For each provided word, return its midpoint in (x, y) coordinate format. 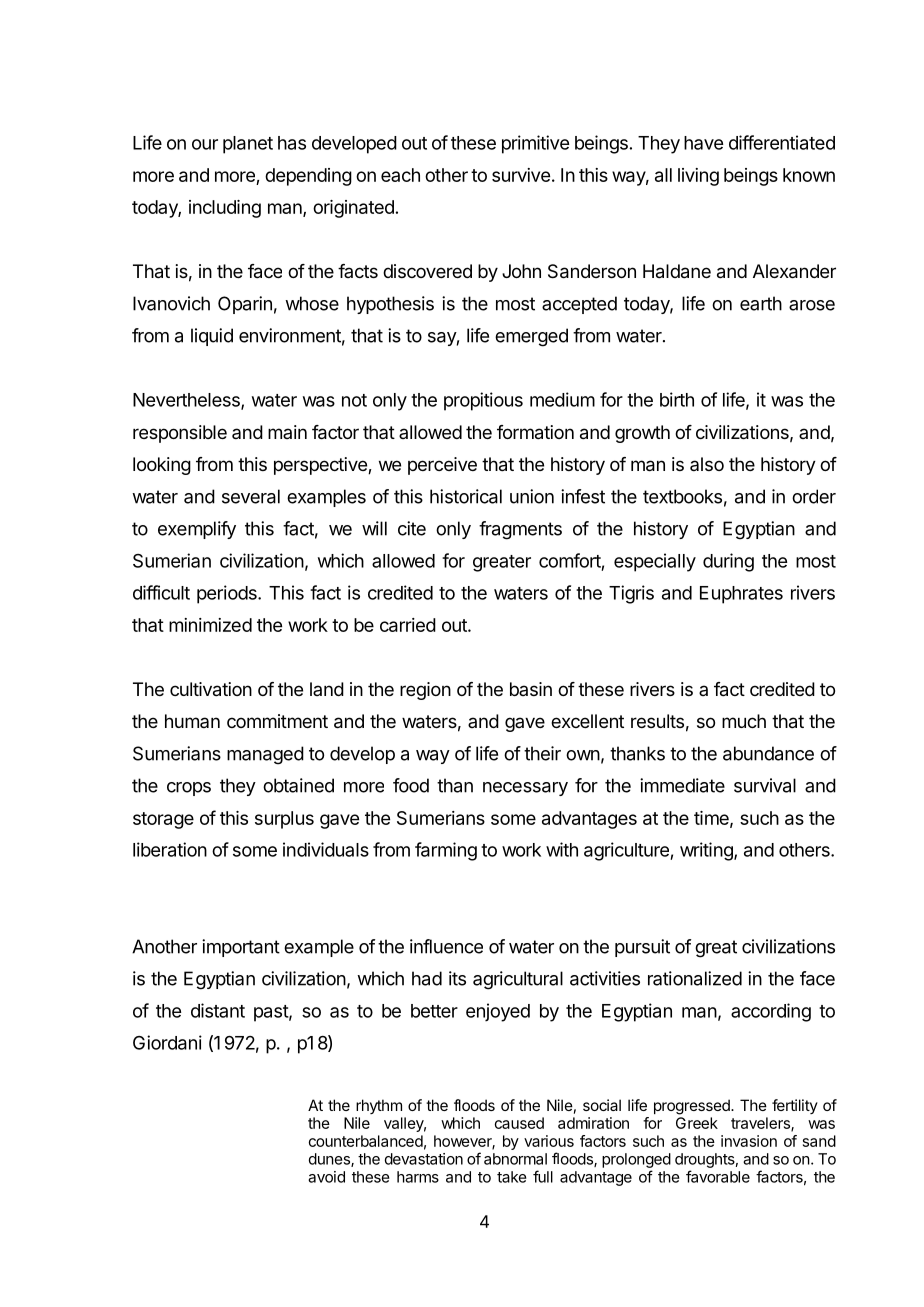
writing (707, 851)
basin (531, 689)
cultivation (211, 689)
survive (521, 175)
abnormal (515, 1159)
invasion (749, 1141)
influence (446, 946)
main (287, 432)
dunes (330, 1160)
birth (677, 399)
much (744, 721)
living (698, 177)
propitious (483, 401)
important (241, 948)
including (225, 209)
